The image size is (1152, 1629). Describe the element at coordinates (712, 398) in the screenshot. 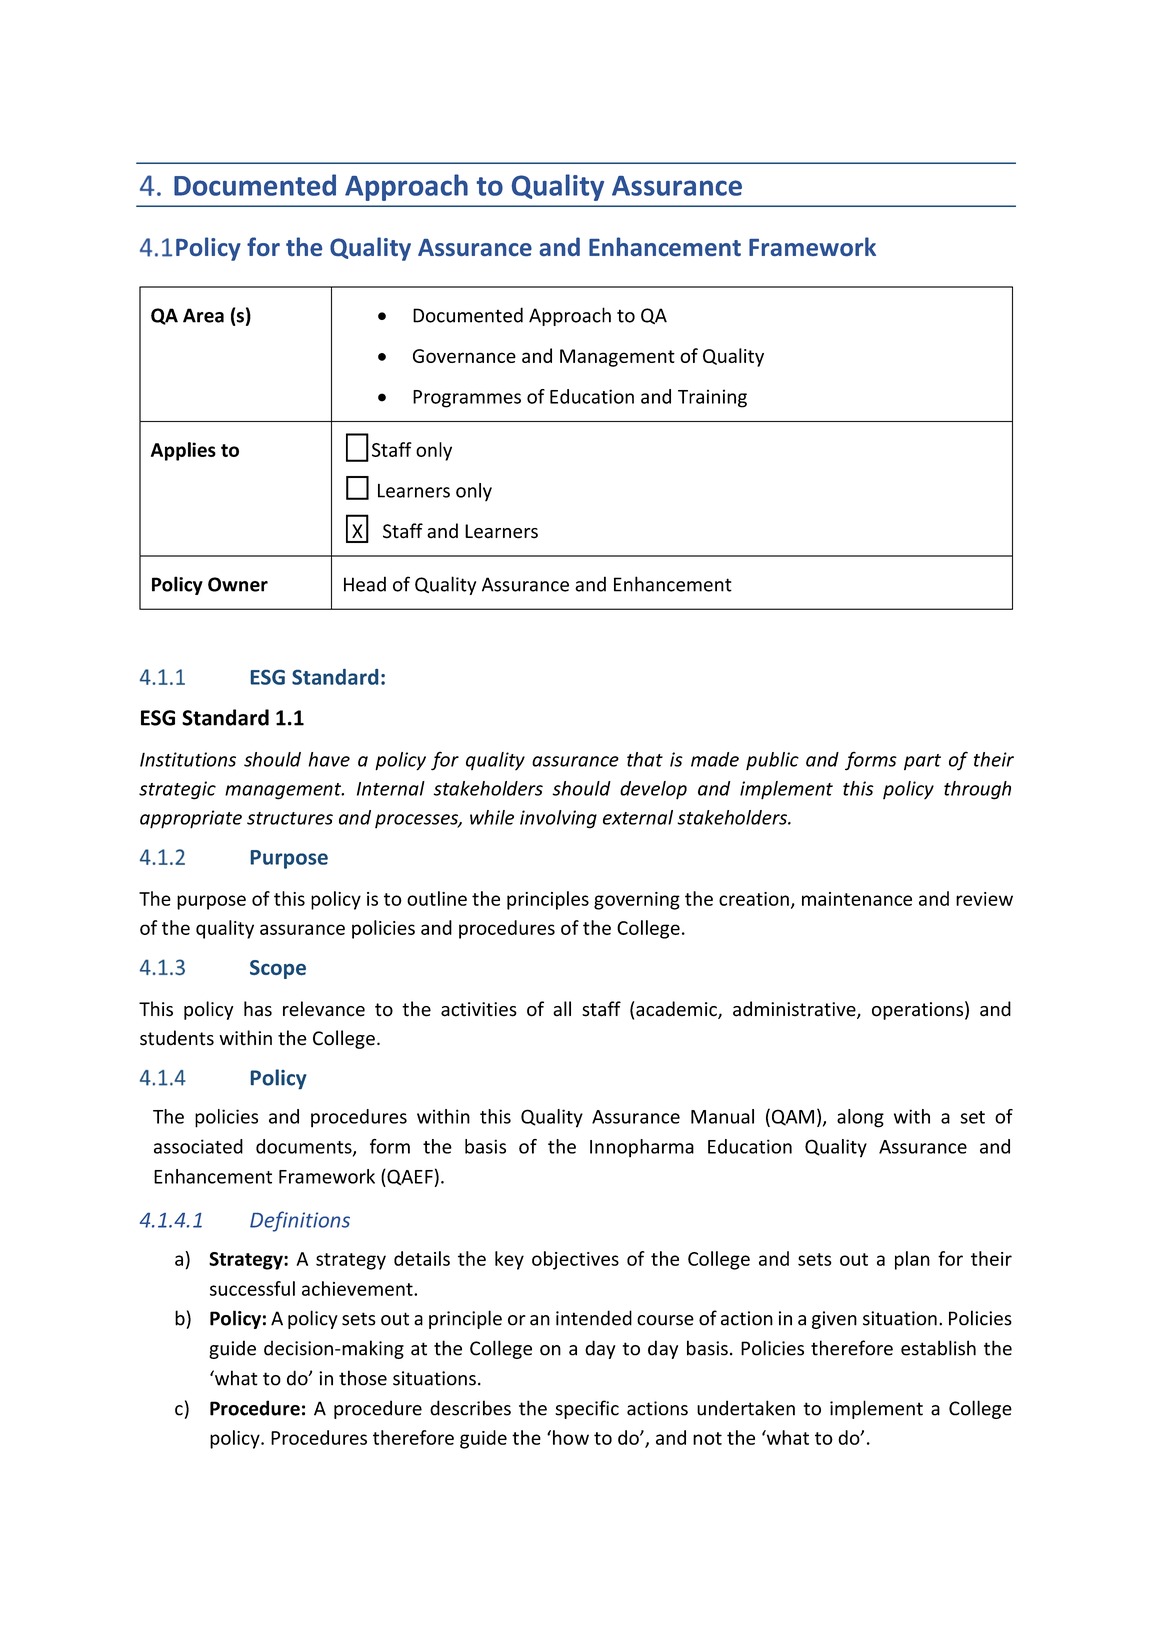

I see `Training` at that location.
